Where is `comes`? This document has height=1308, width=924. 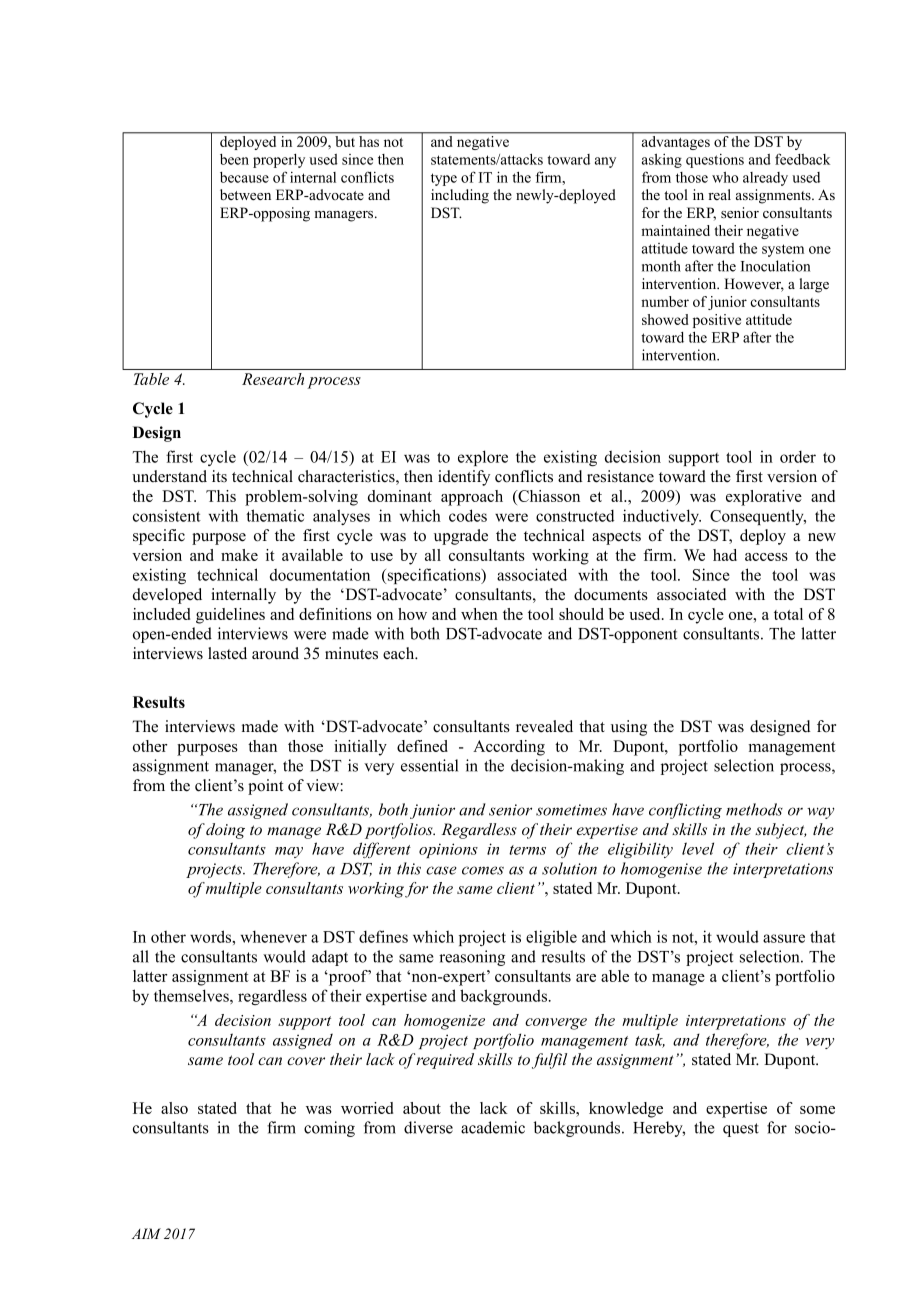
comes is located at coordinates (483, 870).
